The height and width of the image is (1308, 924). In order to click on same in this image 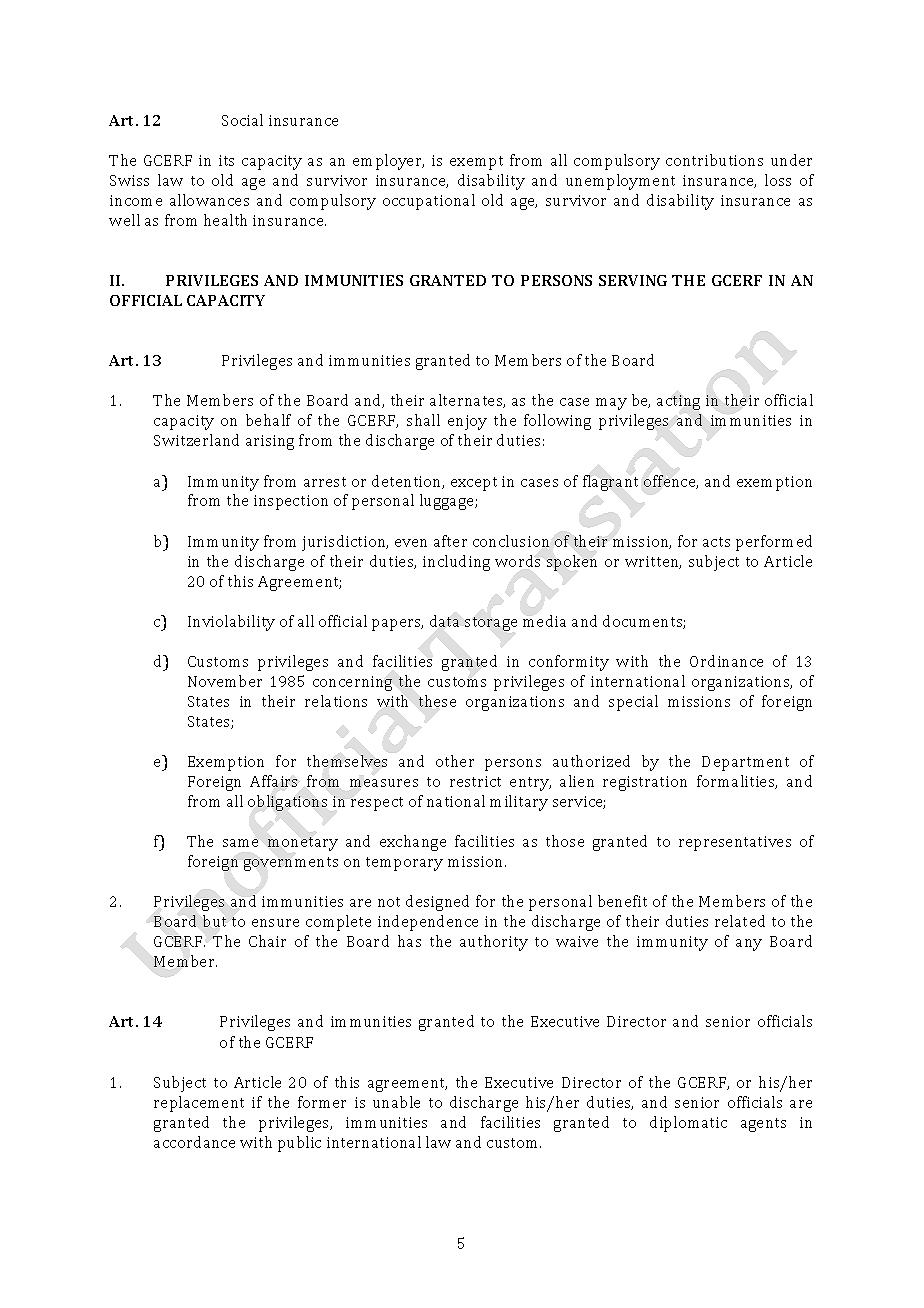, I will do `click(240, 843)`.
